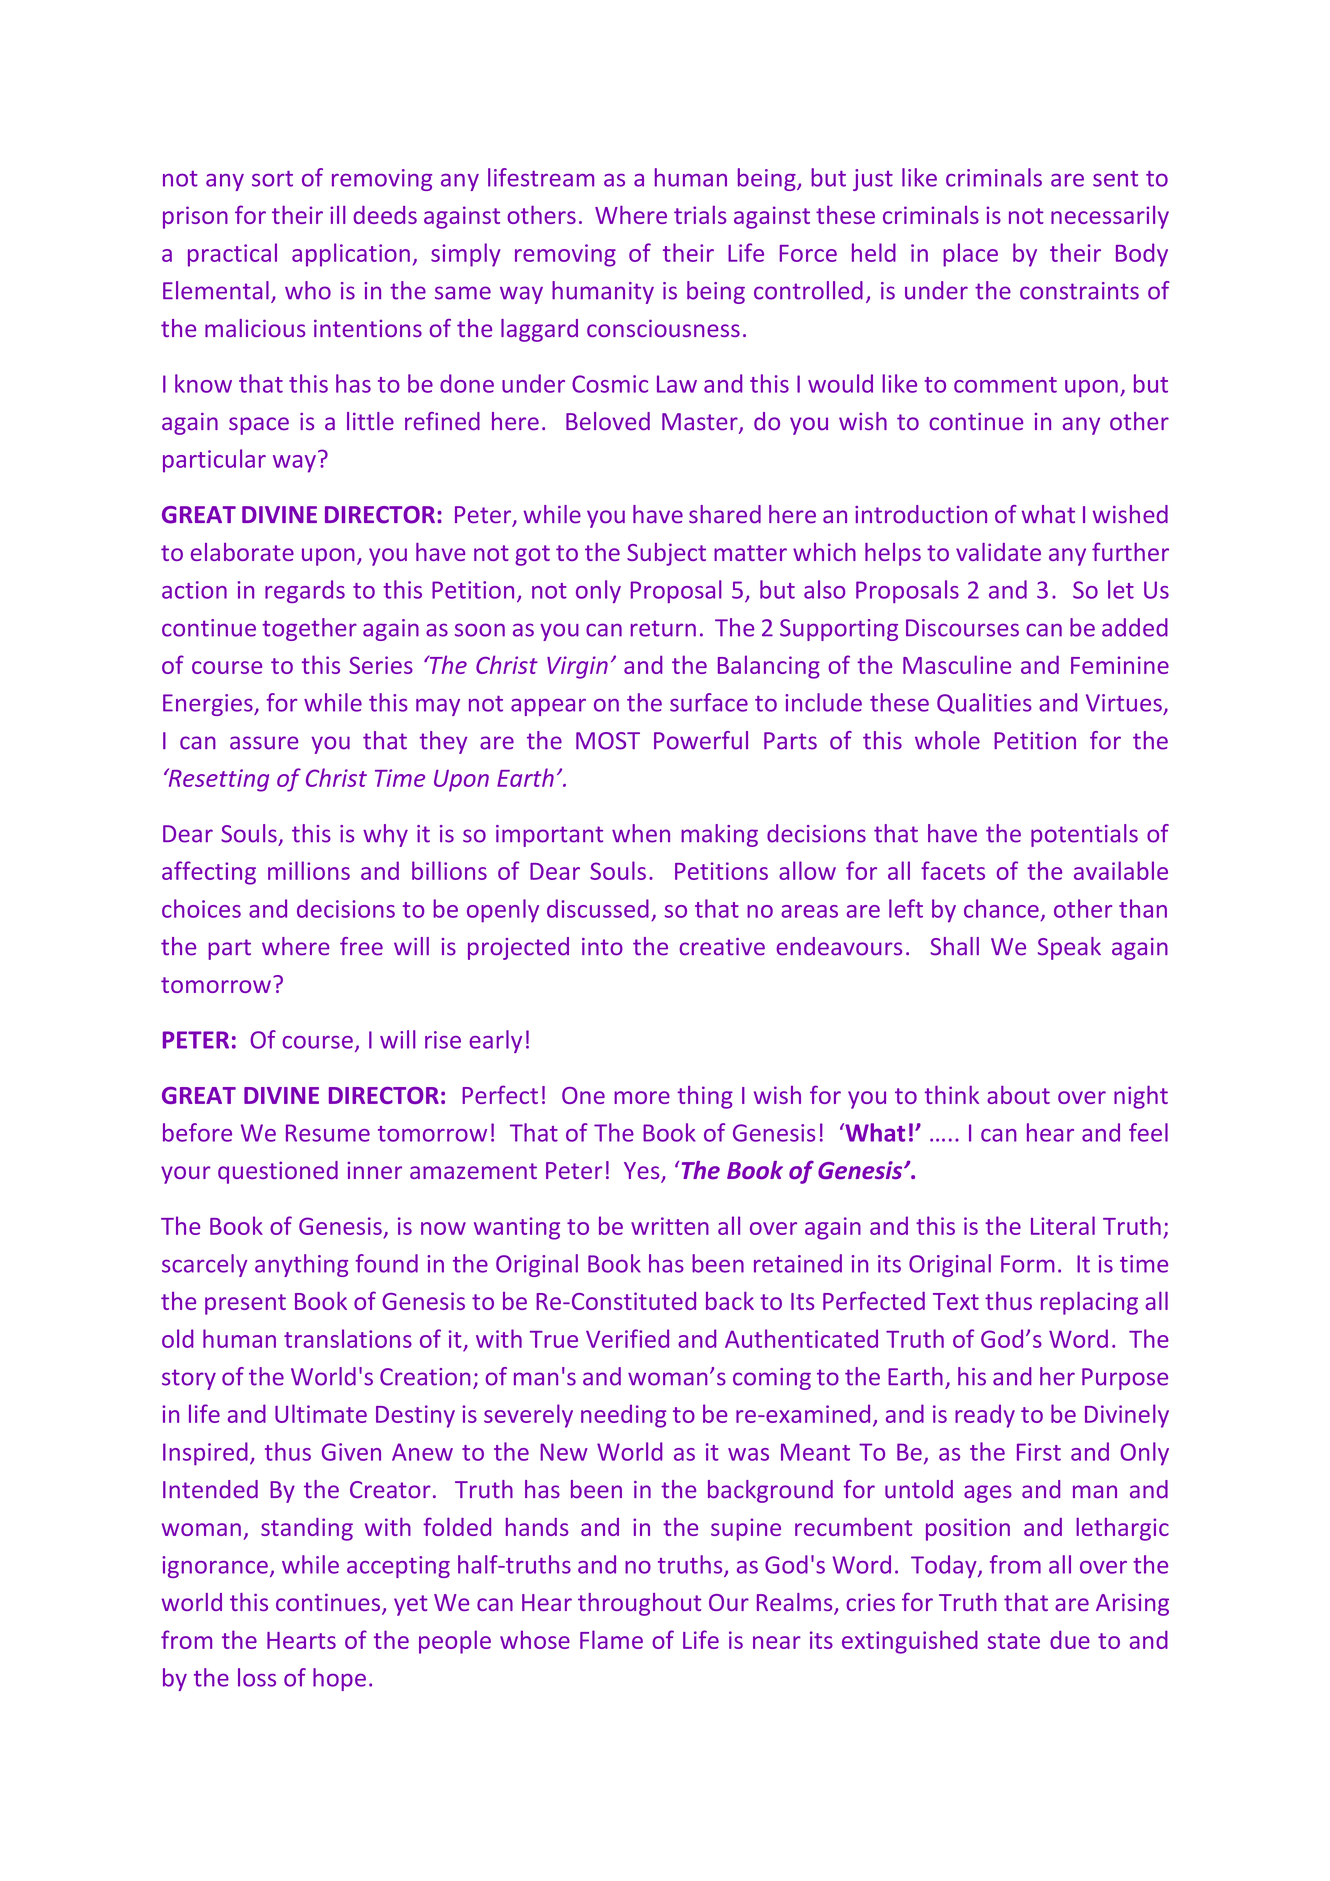 Image resolution: width=1330 pixels, height=1881 pixels. Describe the element at coordinates (722, 947) in the screenshot. I see `creative` at that location.
